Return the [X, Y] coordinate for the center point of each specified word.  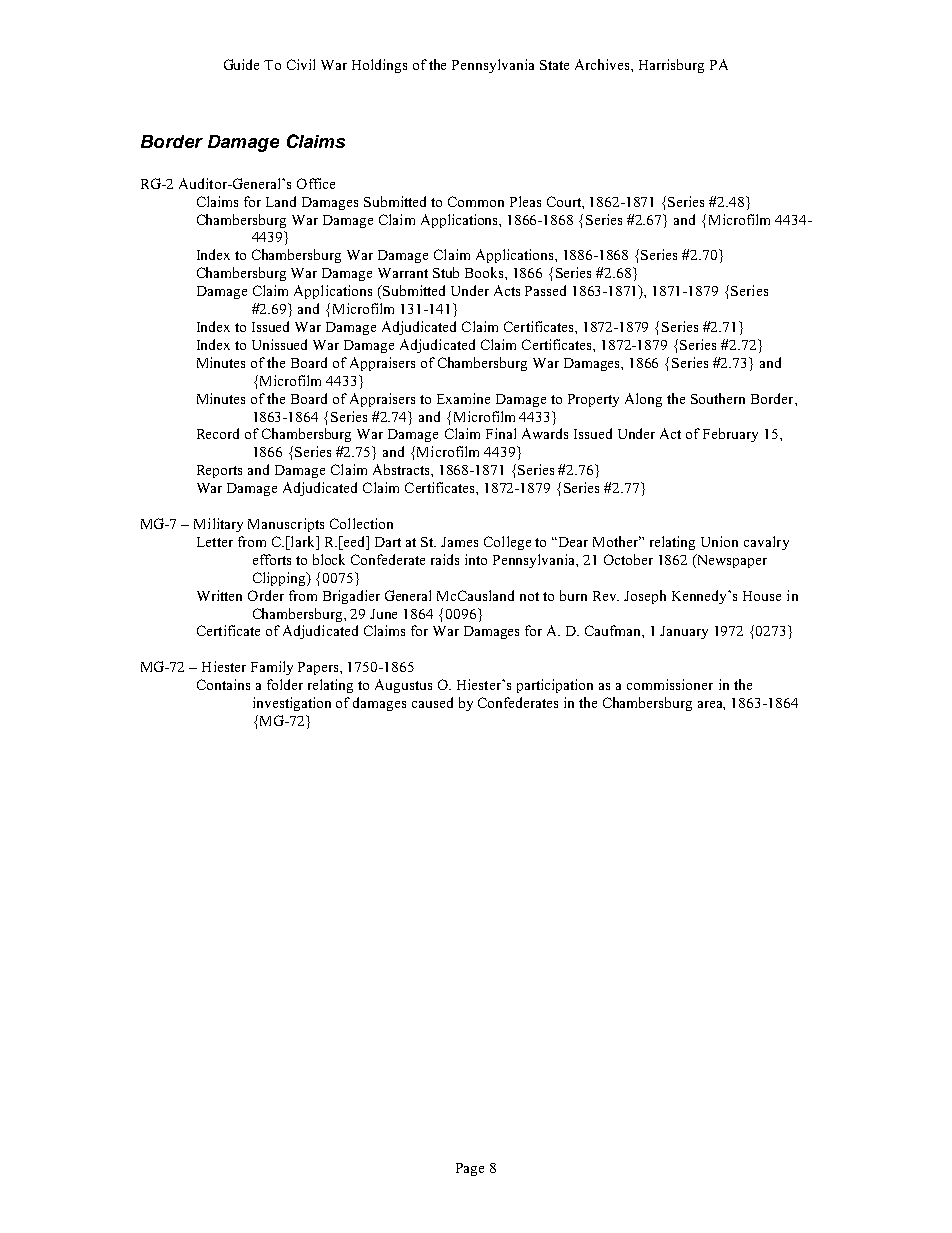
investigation [292, 704]
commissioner [670, 684]
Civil [301, 64]
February [730, 435]
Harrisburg [671, 66]
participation [555, 686]
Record [218, 433]
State [554, 65]
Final [501, 433]
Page [470, 1169]
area [711, 705]
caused [432, 702]
